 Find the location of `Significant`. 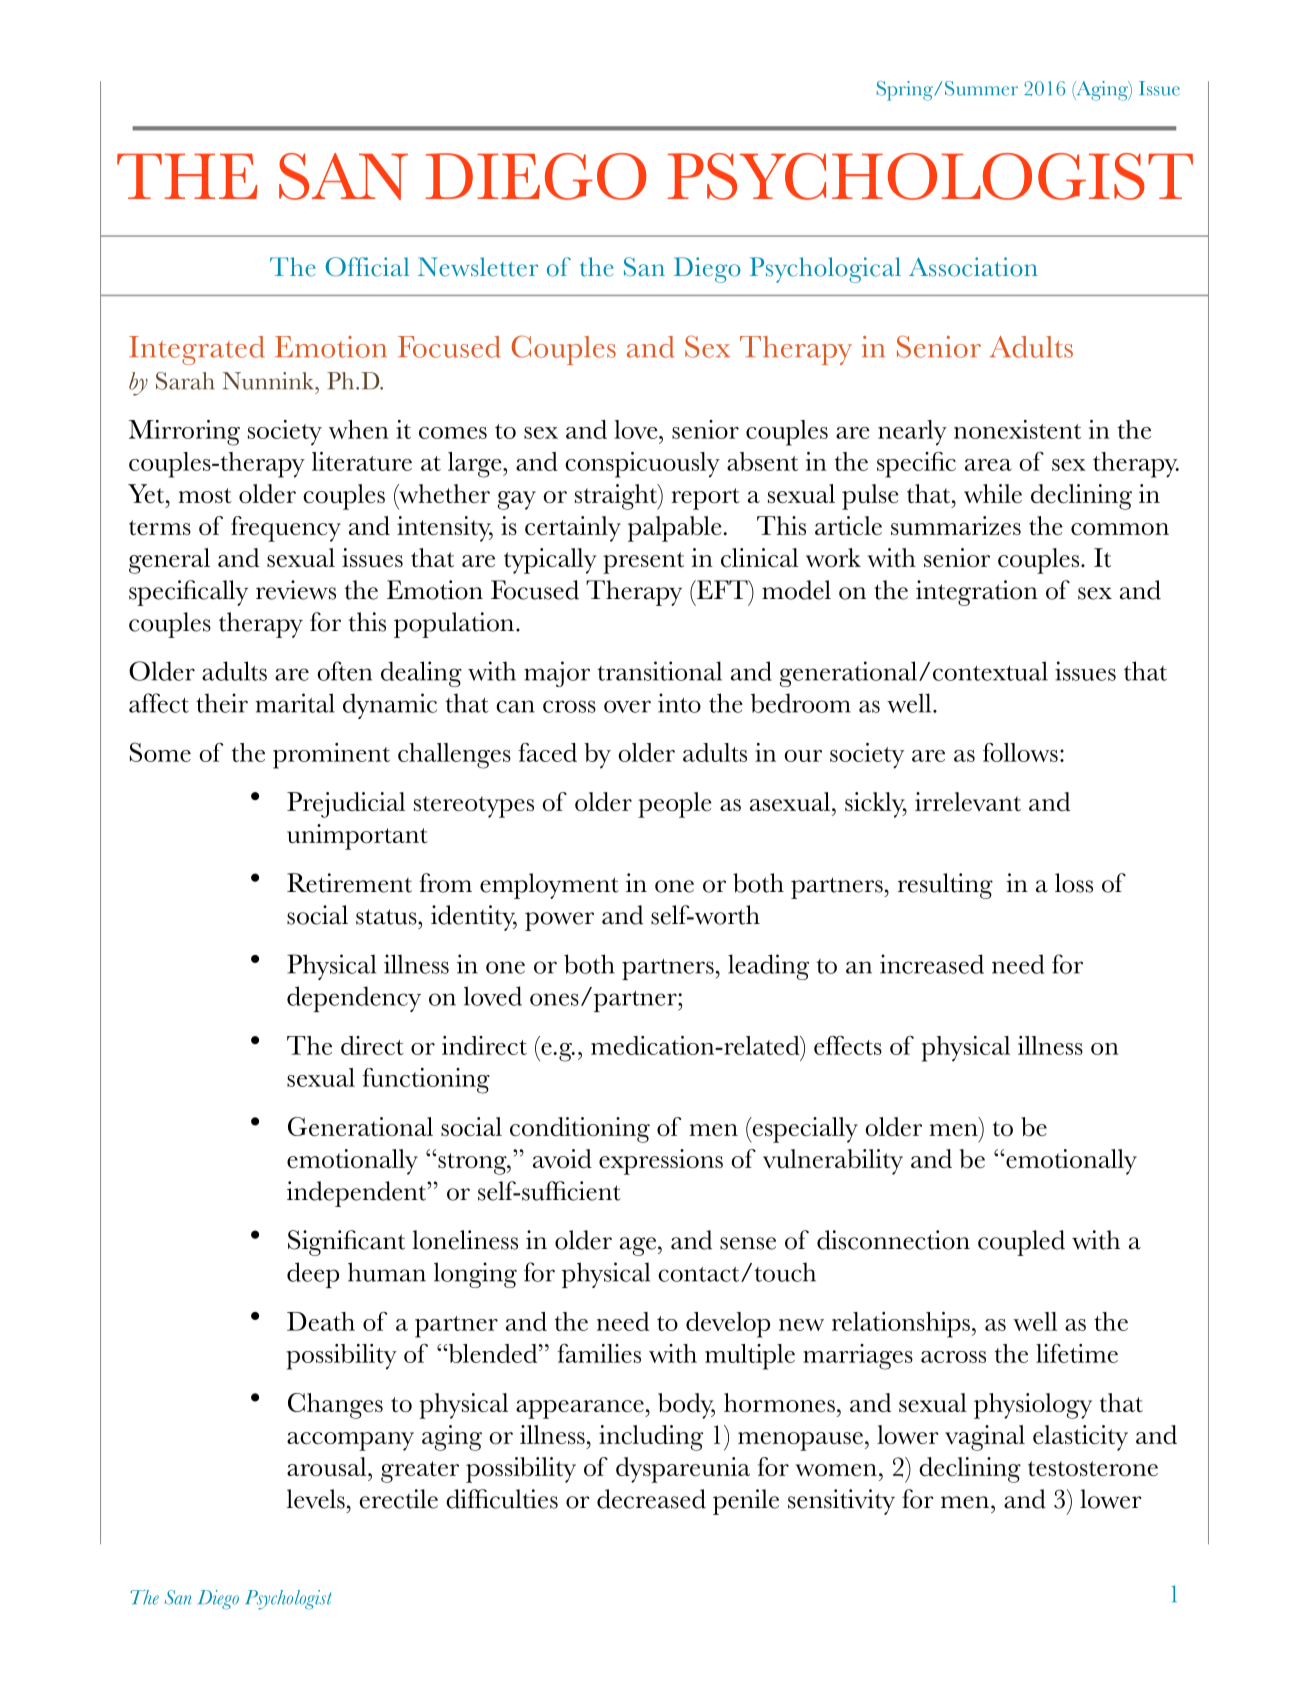

Significant is located at coordinates (346, 1243).
